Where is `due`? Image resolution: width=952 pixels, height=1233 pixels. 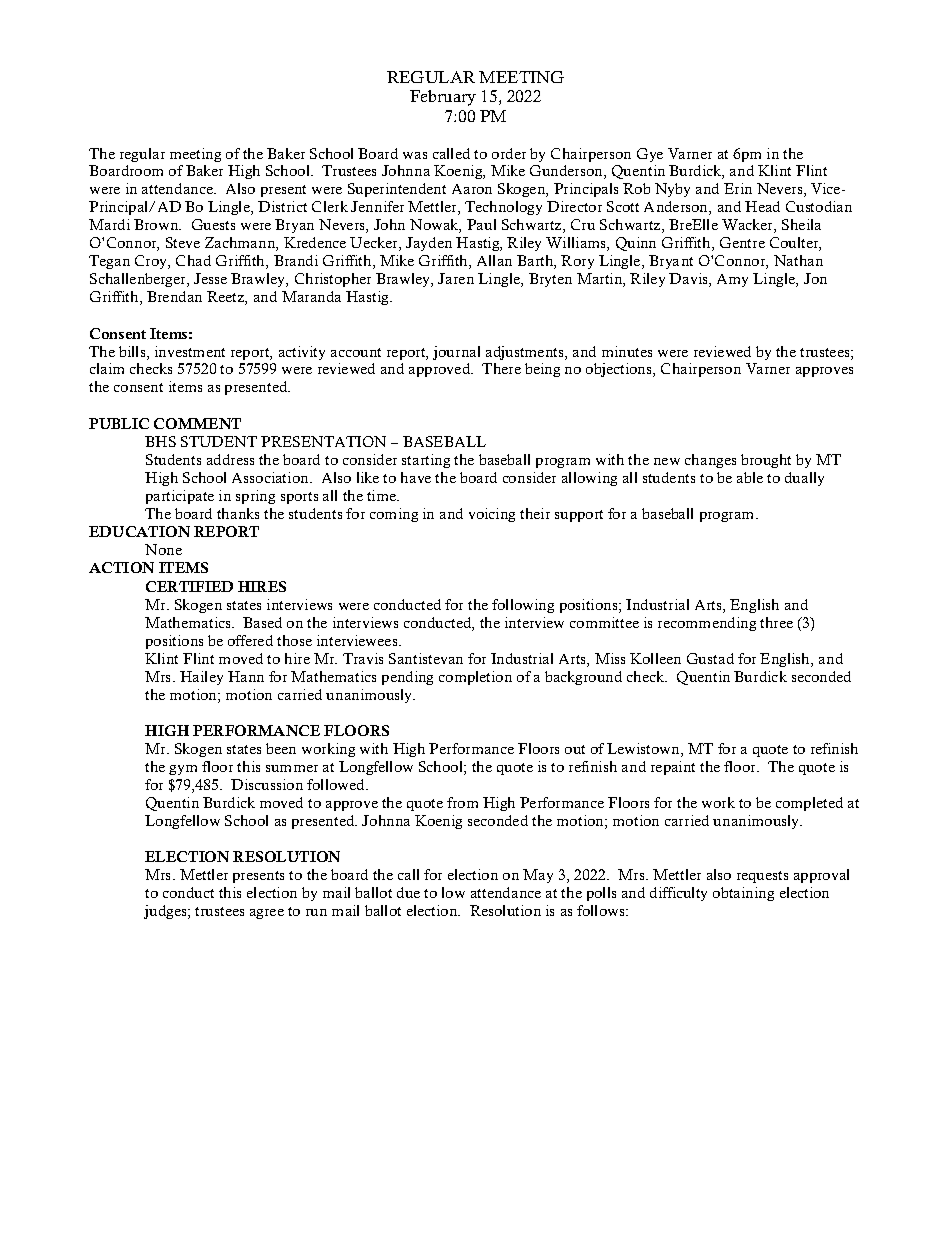 due is located at coordinates (408, 892).
